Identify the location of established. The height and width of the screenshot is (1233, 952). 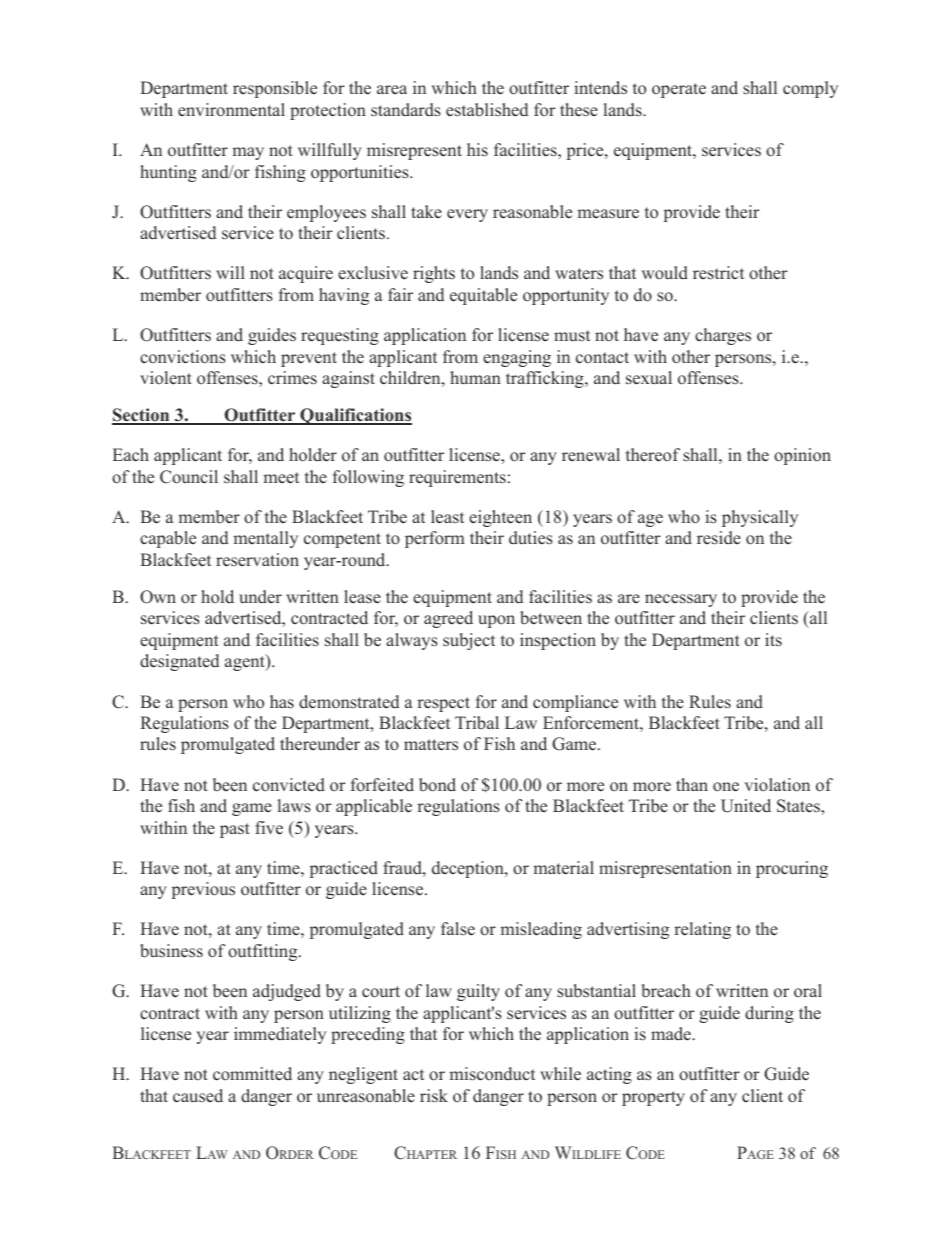
(487, 110).
